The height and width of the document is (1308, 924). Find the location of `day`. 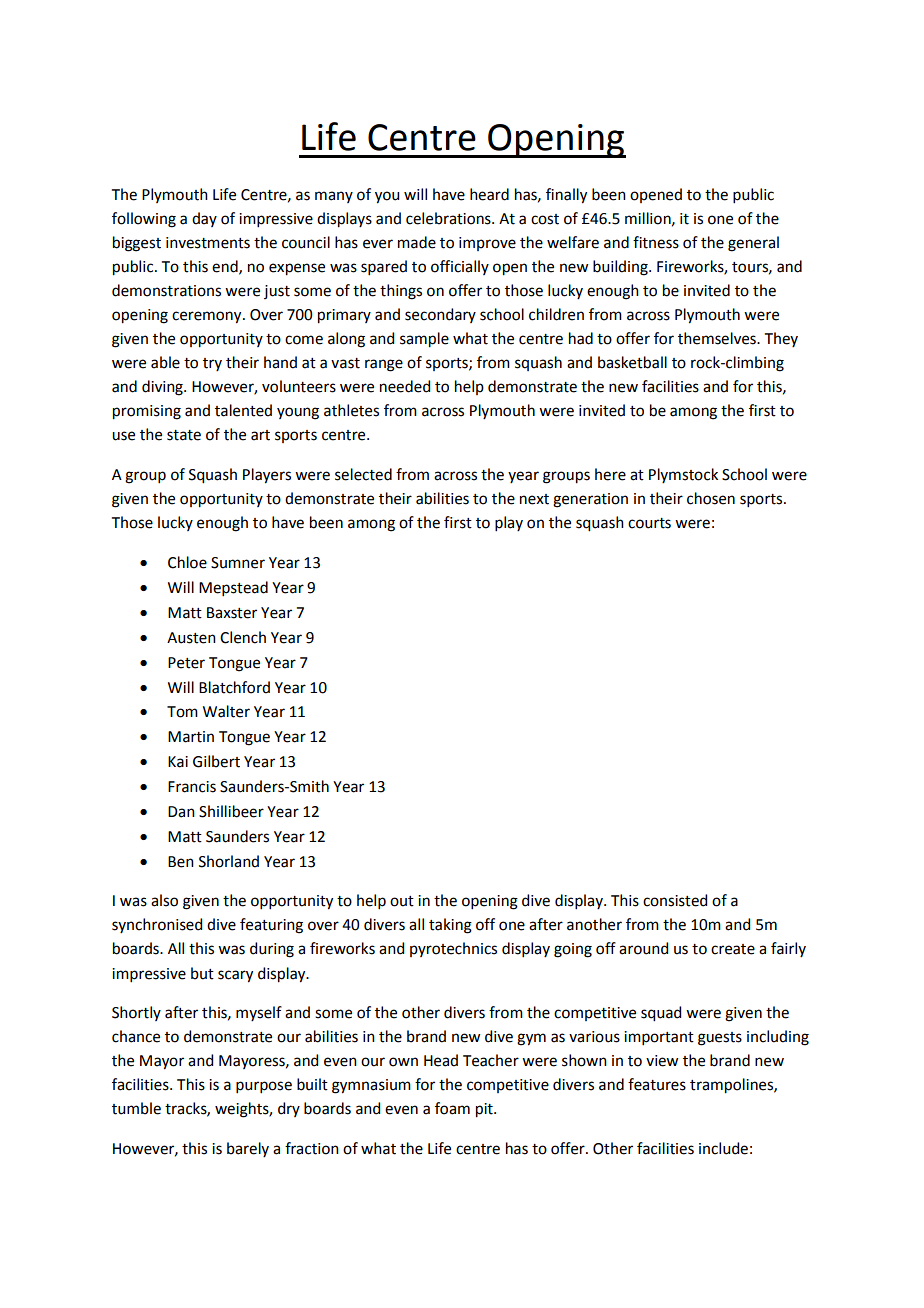

day is located at coordinates (204, 219).
